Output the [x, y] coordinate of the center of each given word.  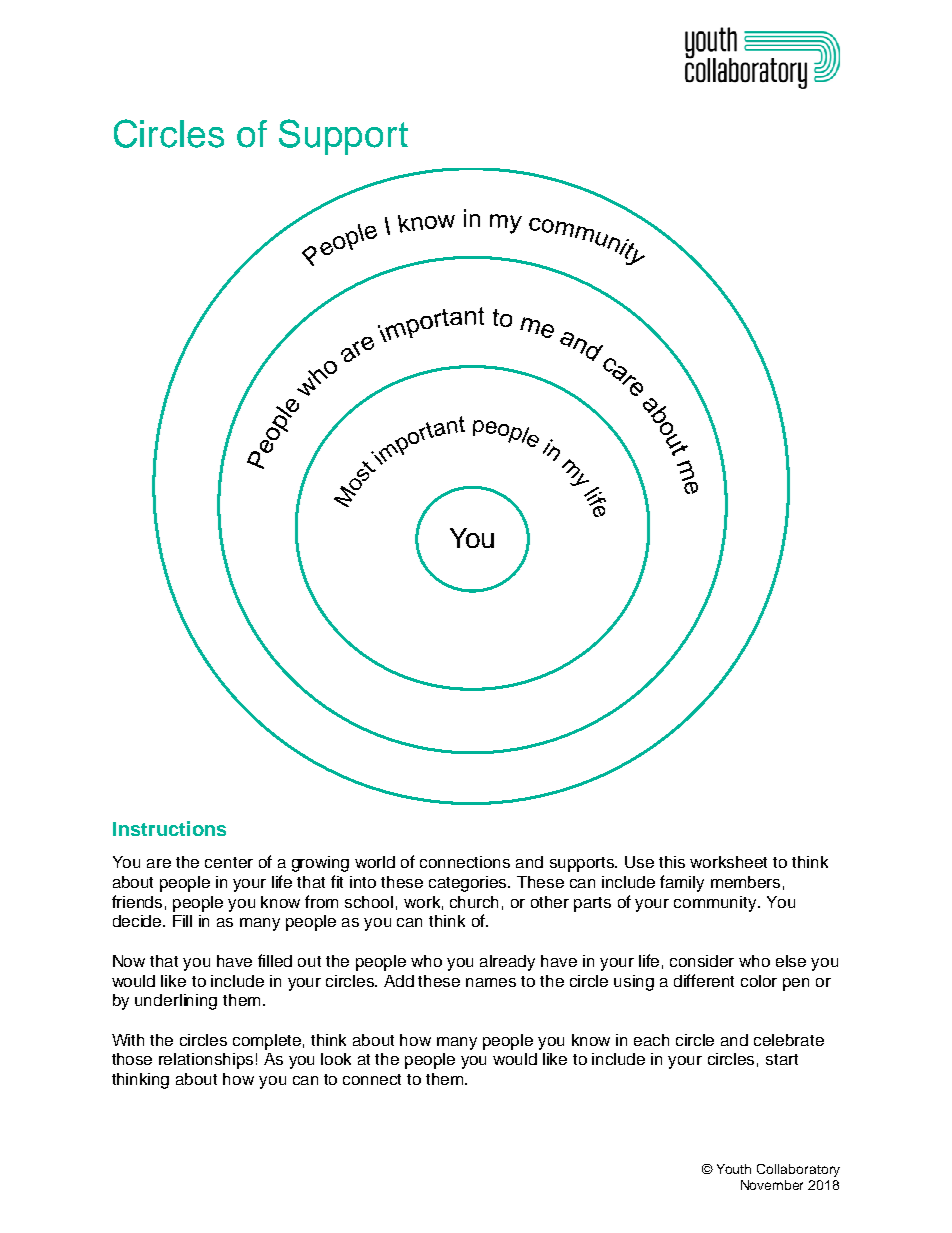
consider [702, 961]
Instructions [169, 828]
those [132, 1059]
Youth [734, 1169]
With [128, 1040]
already [507, 963]
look [336, 1059]
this [672, 862]
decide [138, 921]
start [782, 1059]
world [375, 862]
